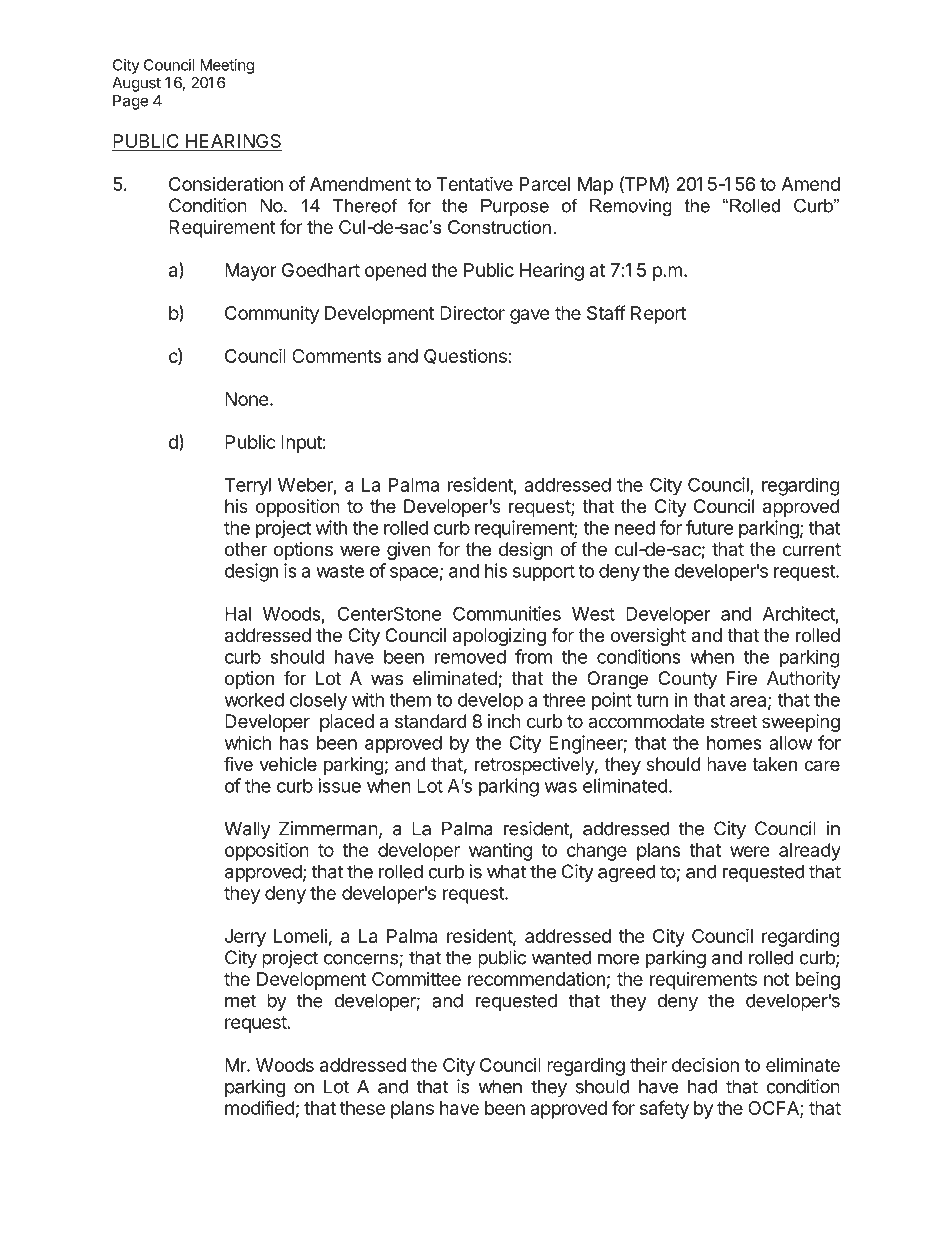 The width and height of the screenshot is (952, 1233). What do you see at coordinates (472, 313) in the screenshot?
I see `Director` at bounding box center [472, 313].
